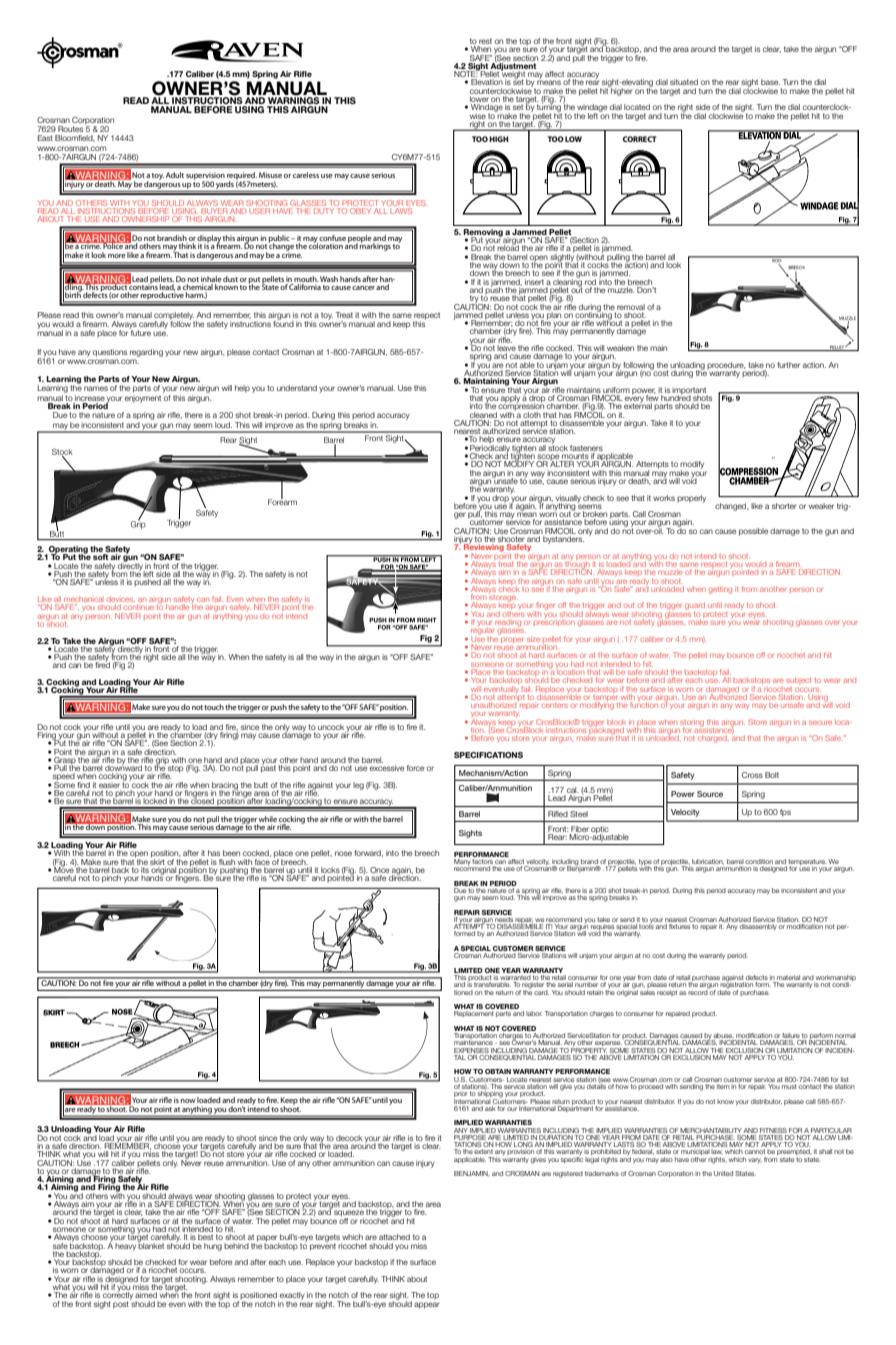 The height and width of the screenshot is (1345, 896). Describe the element at coordinates (788, 365) in the screenshot. I see `further` at that location.
